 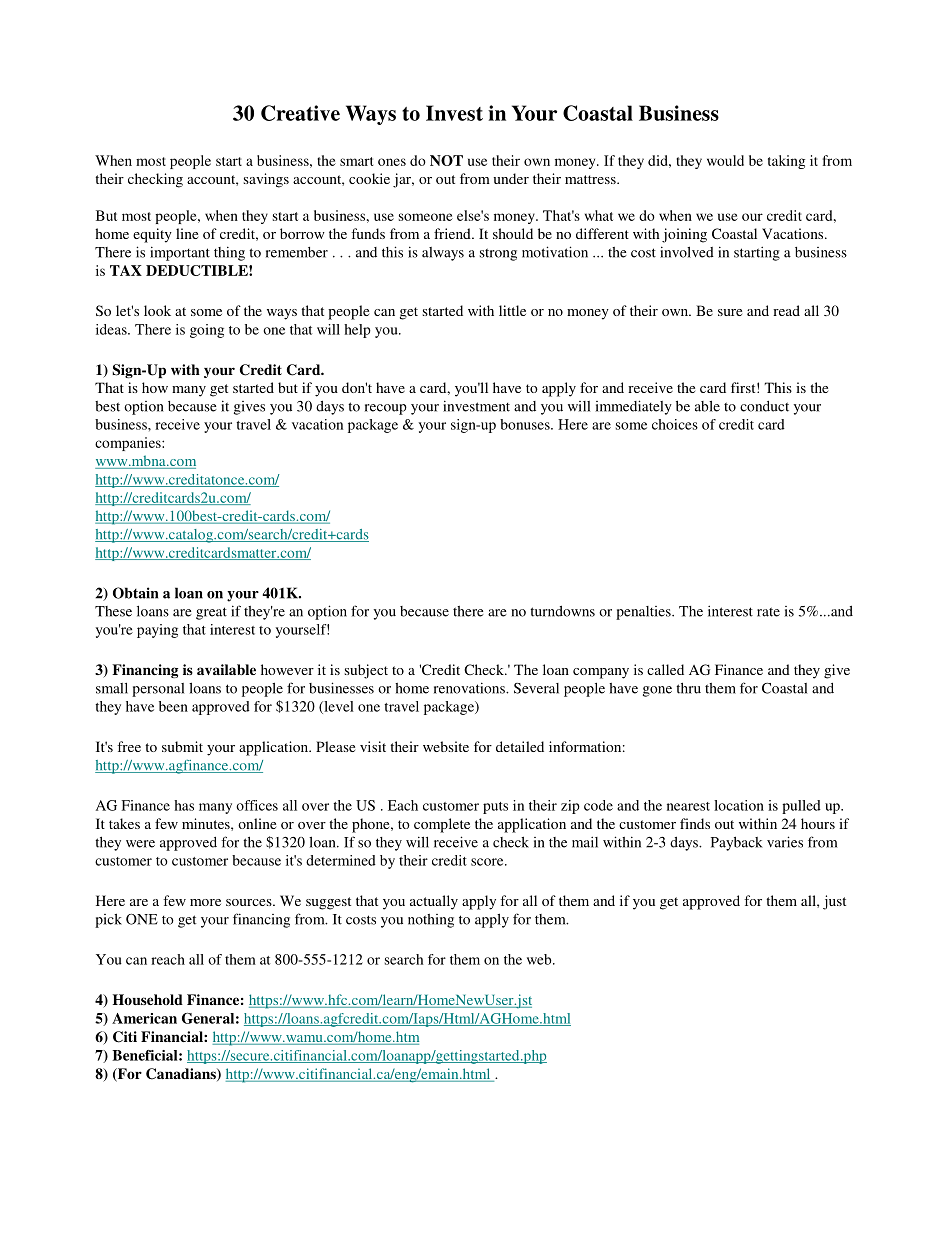 What do you see at coordinates (768, 612) in the document?
I see `rate` at bounding box center [768, 612].
